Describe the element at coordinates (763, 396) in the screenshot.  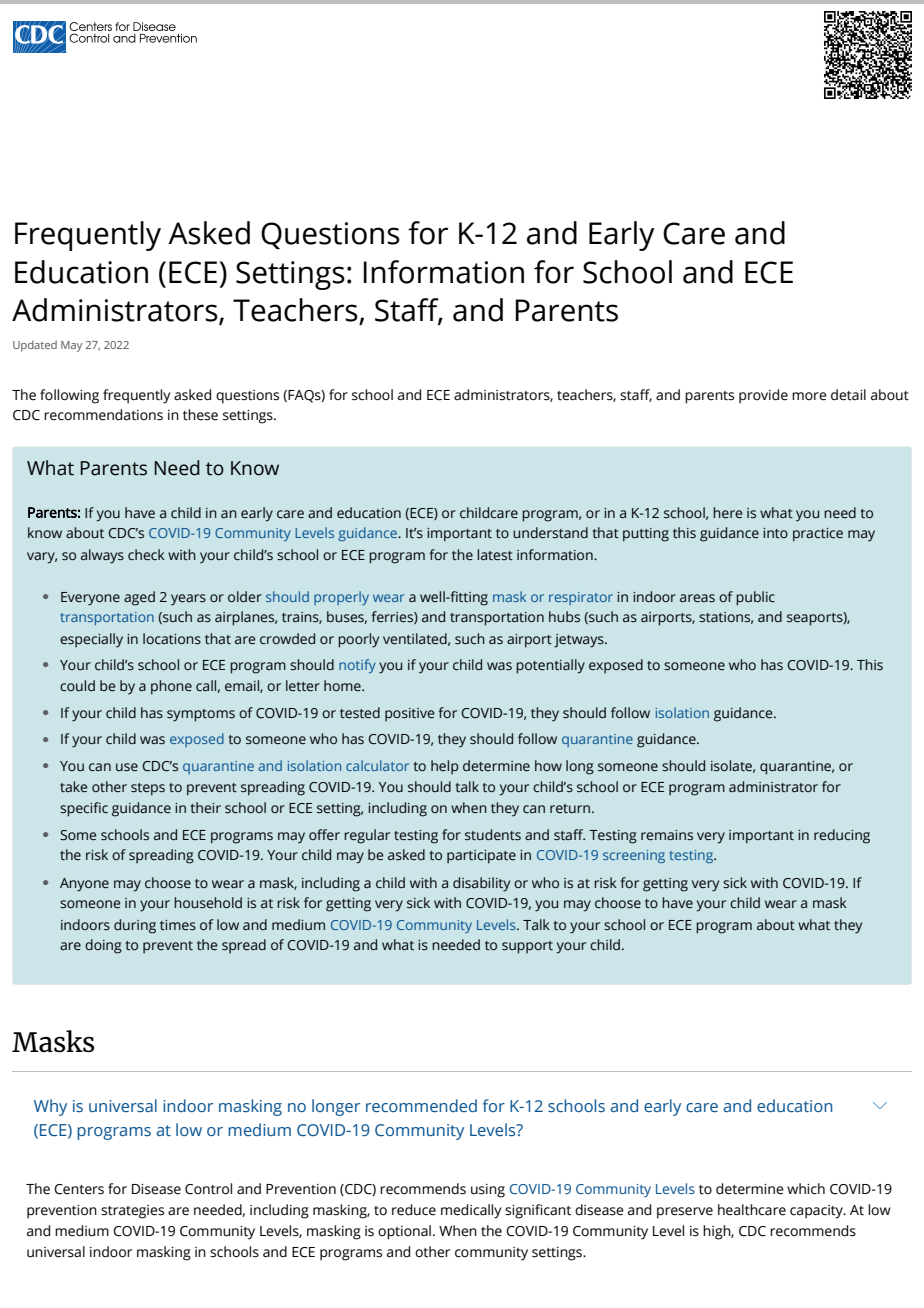
I see `provide` at that location.
